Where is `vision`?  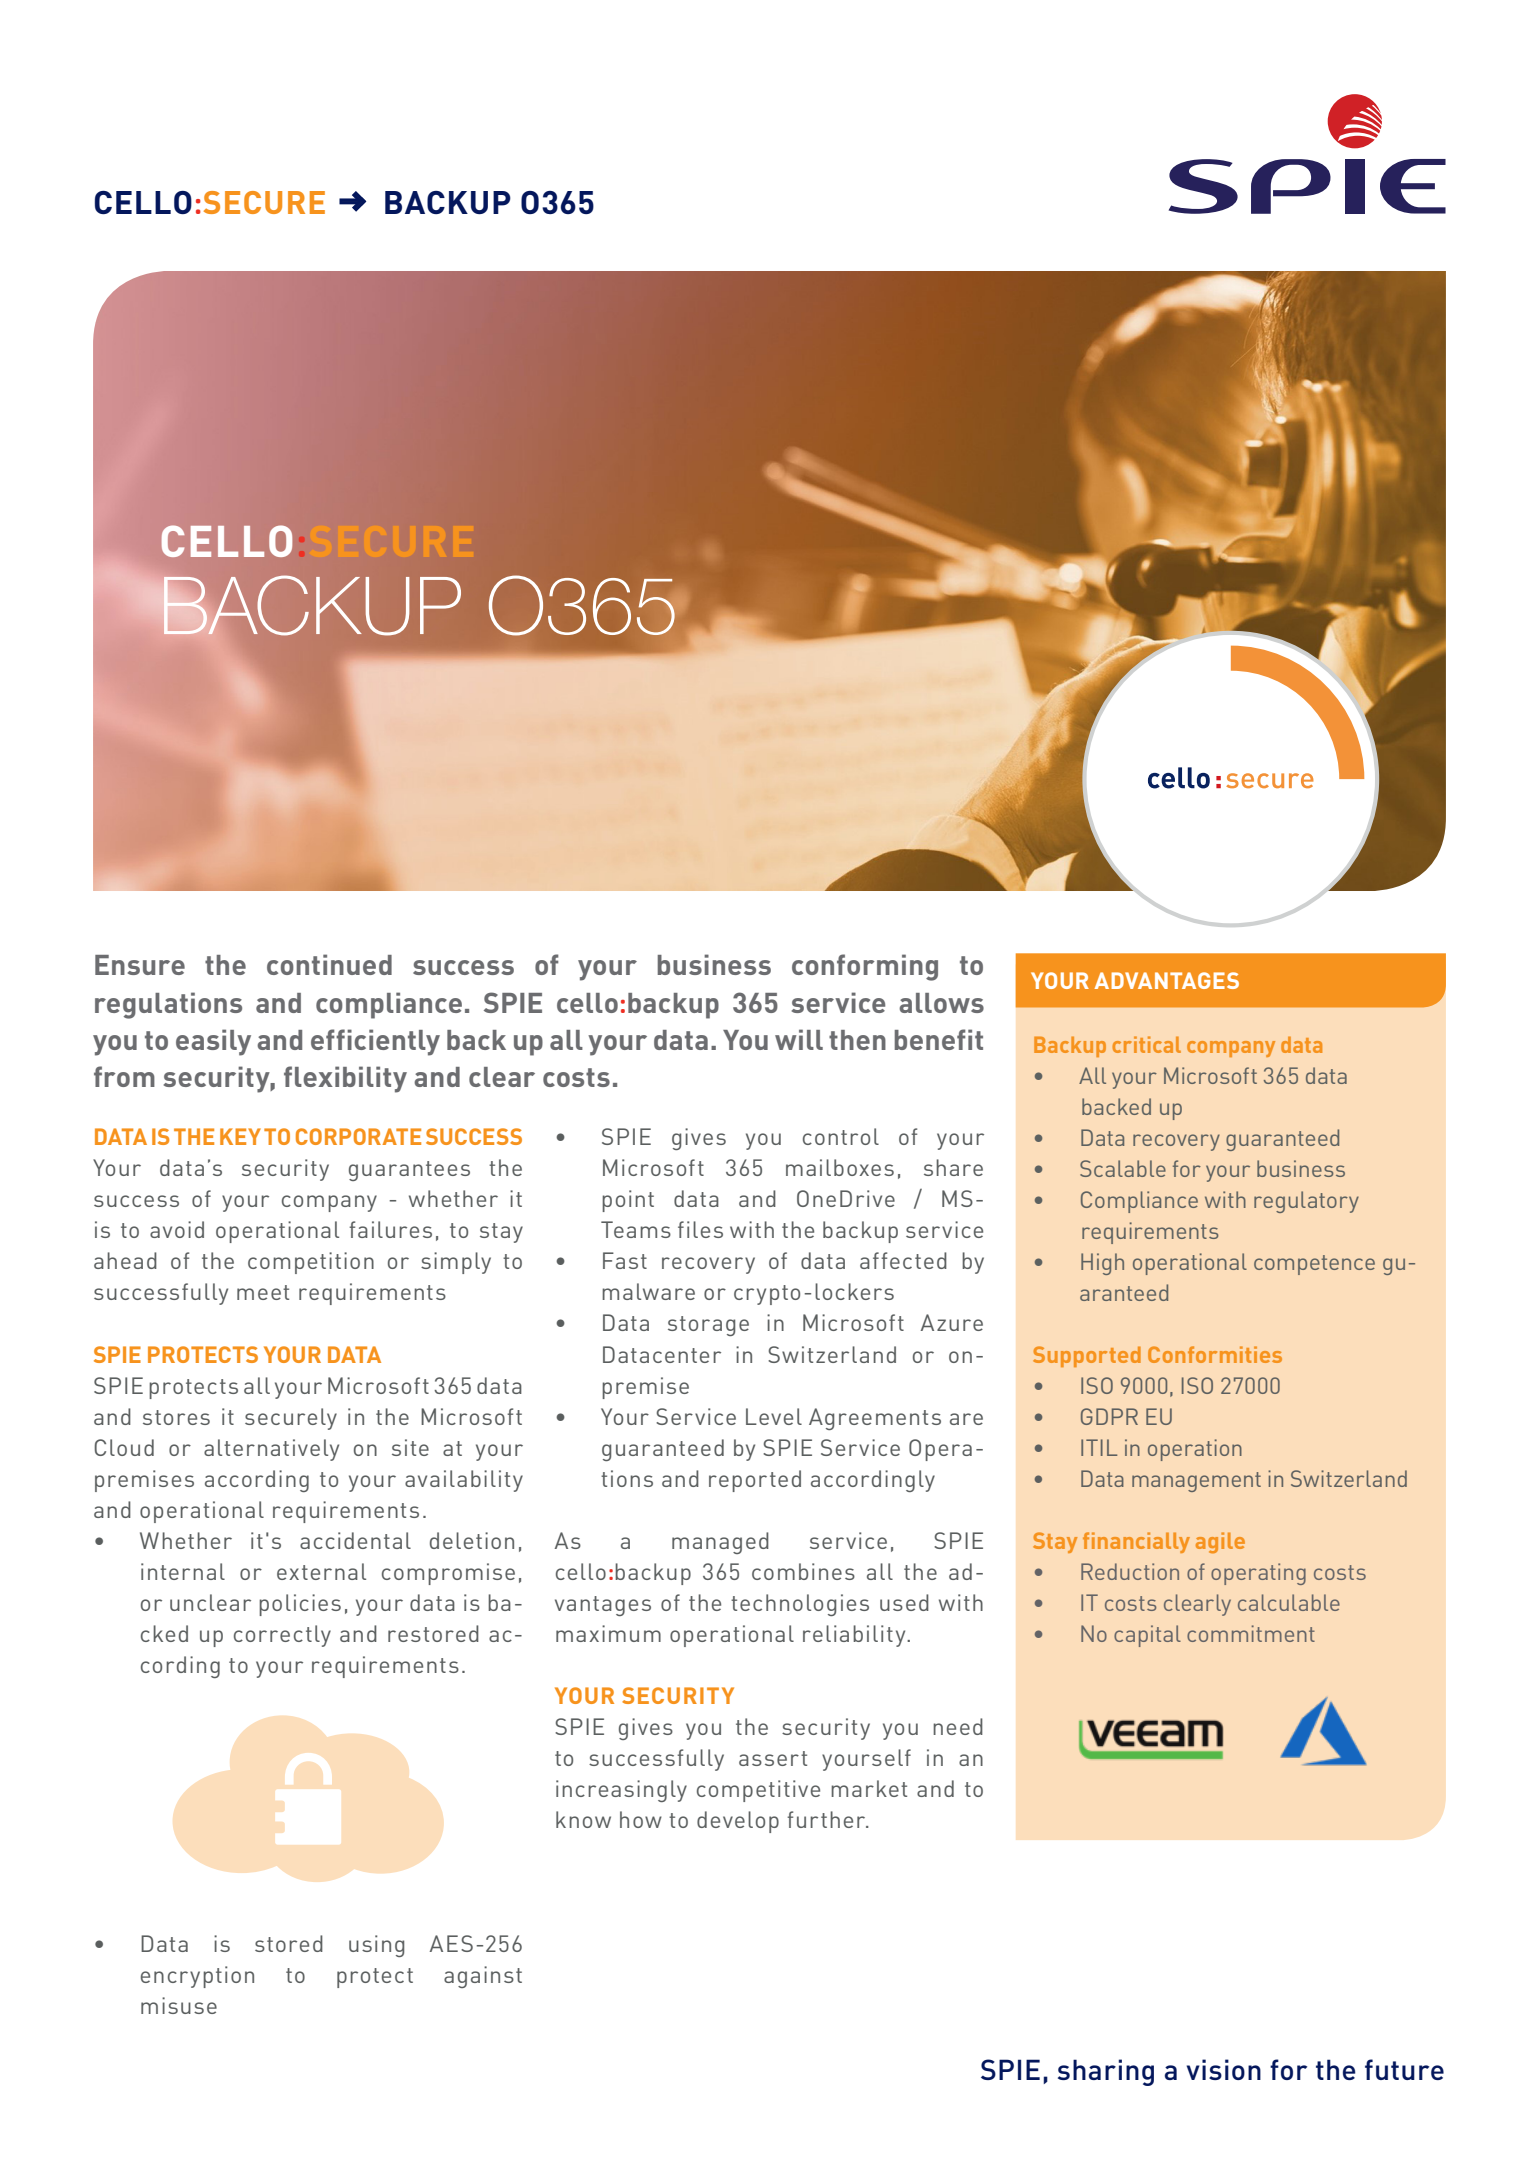 vision is located at coordinates (1224, 2069).
